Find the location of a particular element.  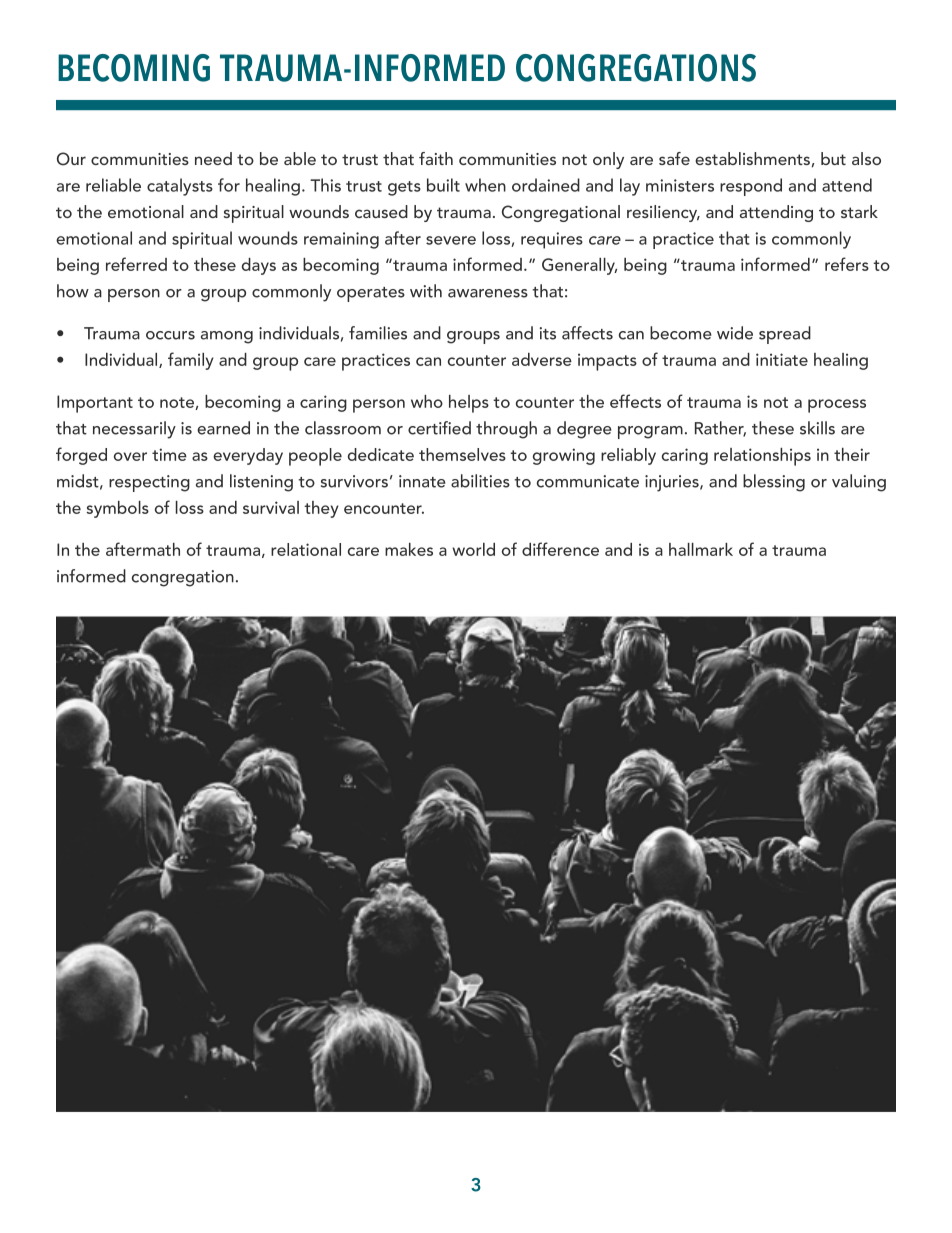

awareness is located at coordinates (488, 293).
